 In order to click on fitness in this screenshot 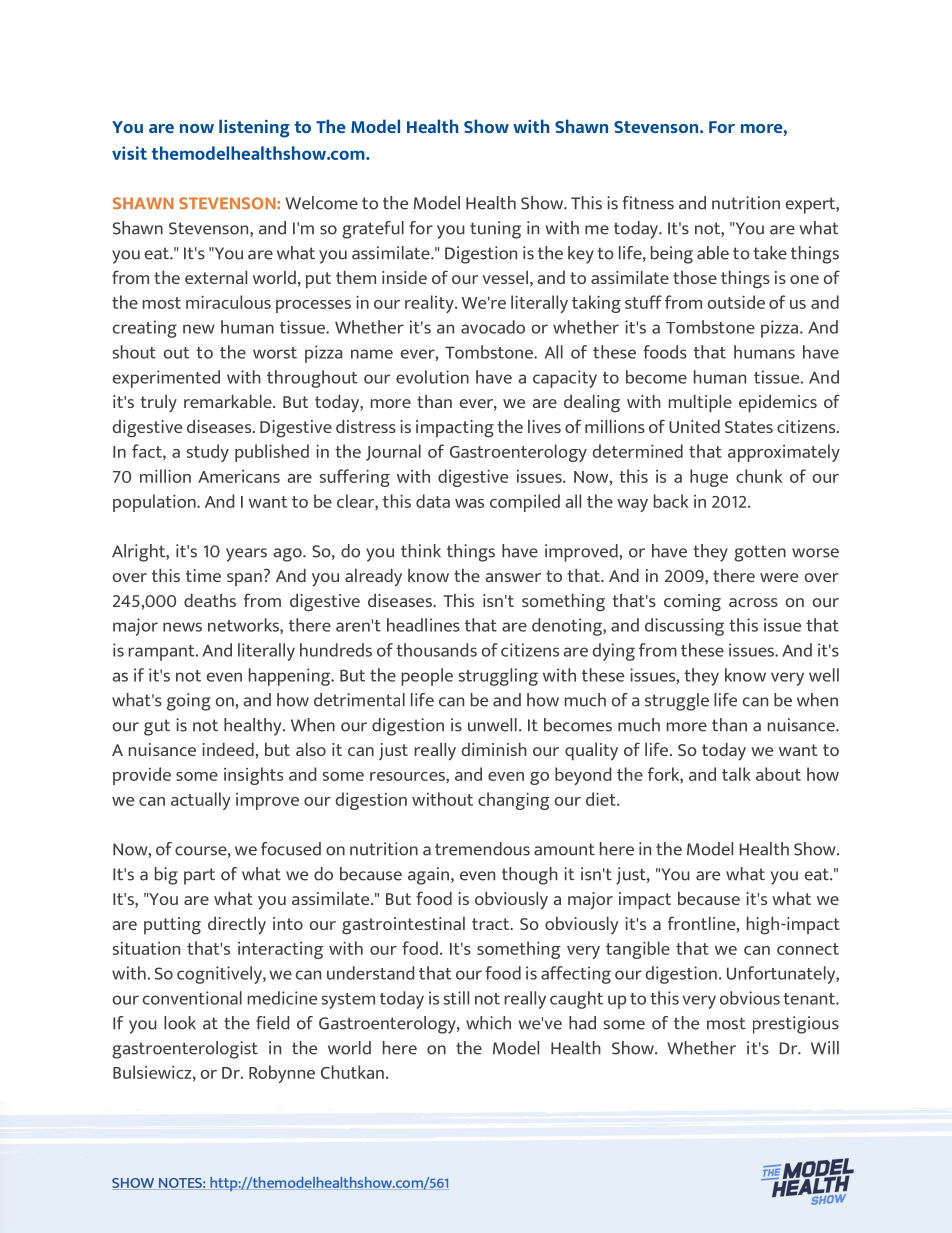, I will do `click(648, 203)`.
